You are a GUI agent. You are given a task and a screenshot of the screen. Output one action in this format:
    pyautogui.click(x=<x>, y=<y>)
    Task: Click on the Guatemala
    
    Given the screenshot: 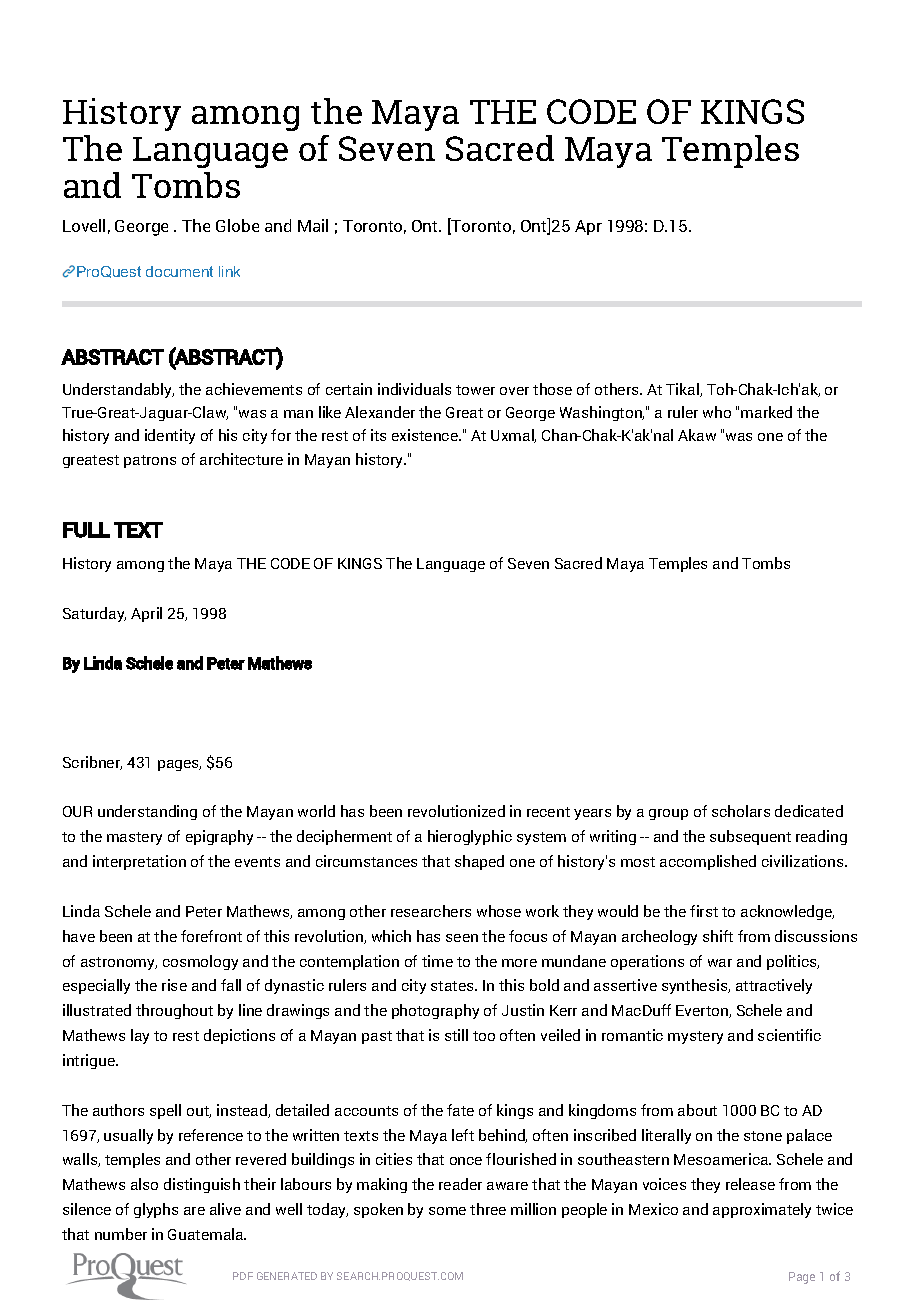 What is the action you would take?
    pyautogui.click(x=207, y=1234)
